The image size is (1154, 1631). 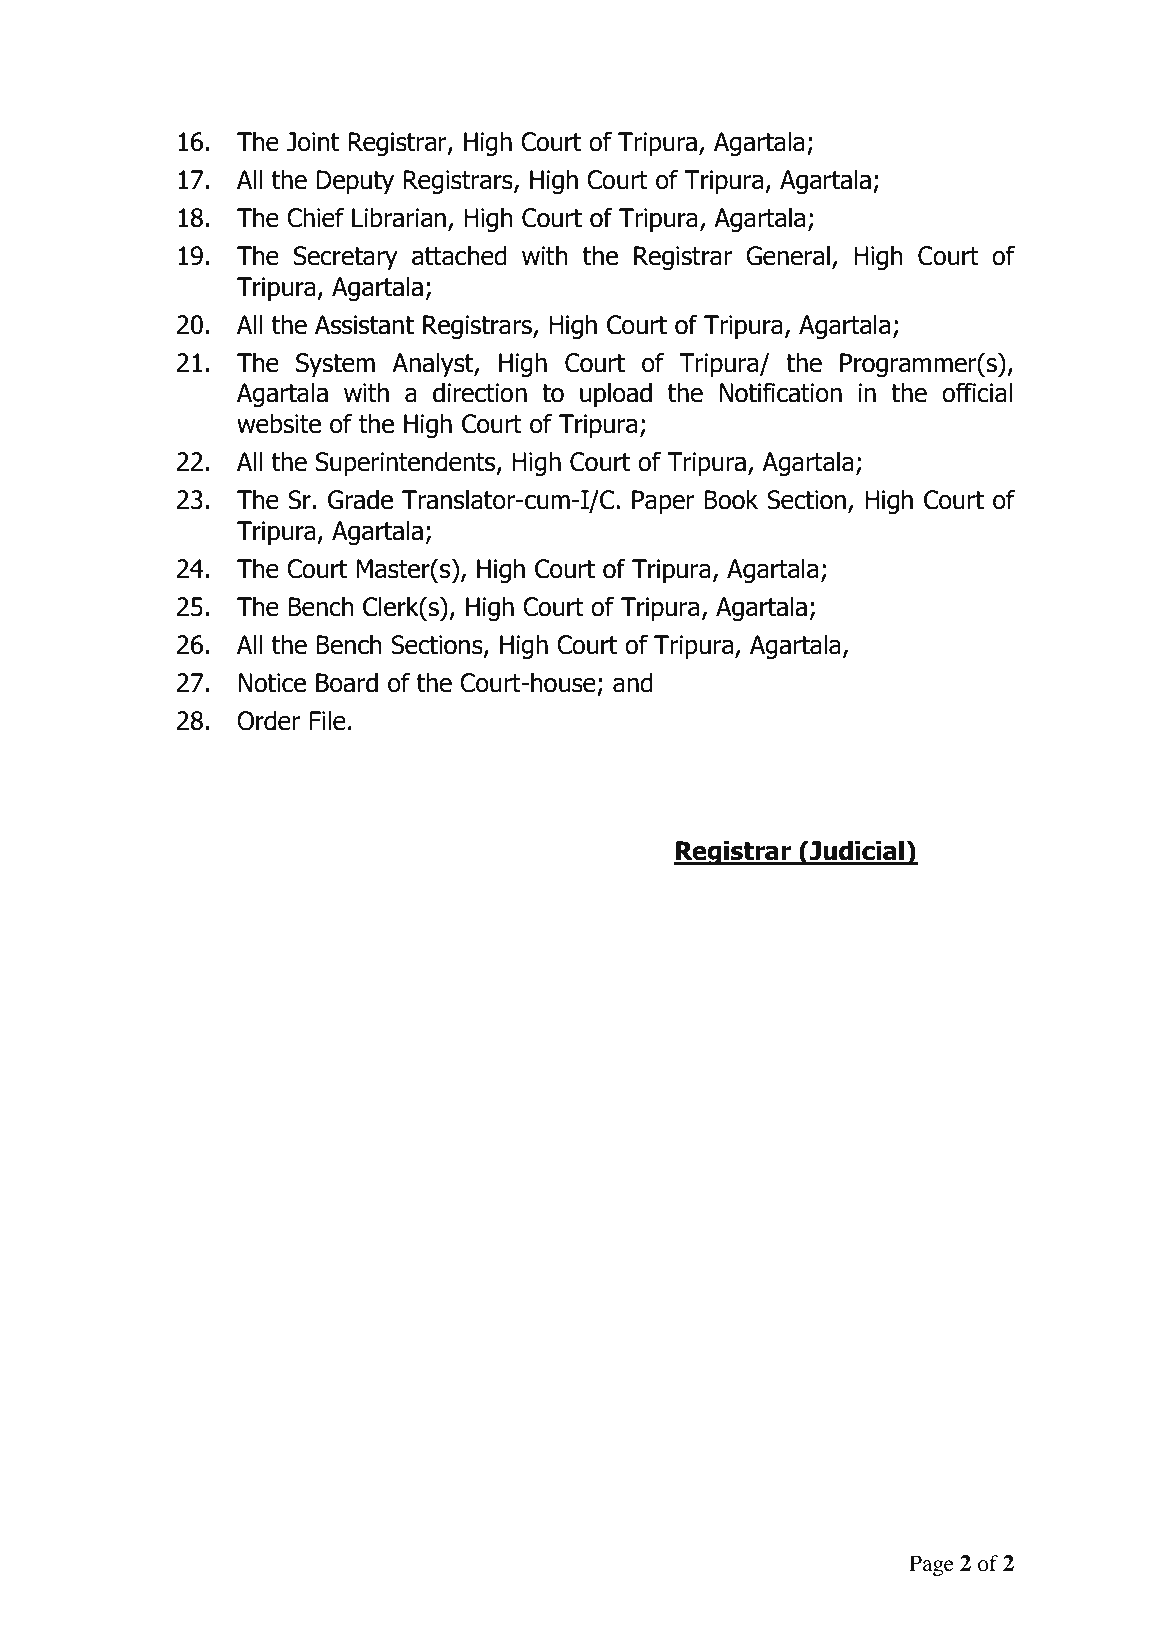 What do you see at coordinates (459, 255) in the screenshot?
I see `attached` at bounding box center [459, 255].
